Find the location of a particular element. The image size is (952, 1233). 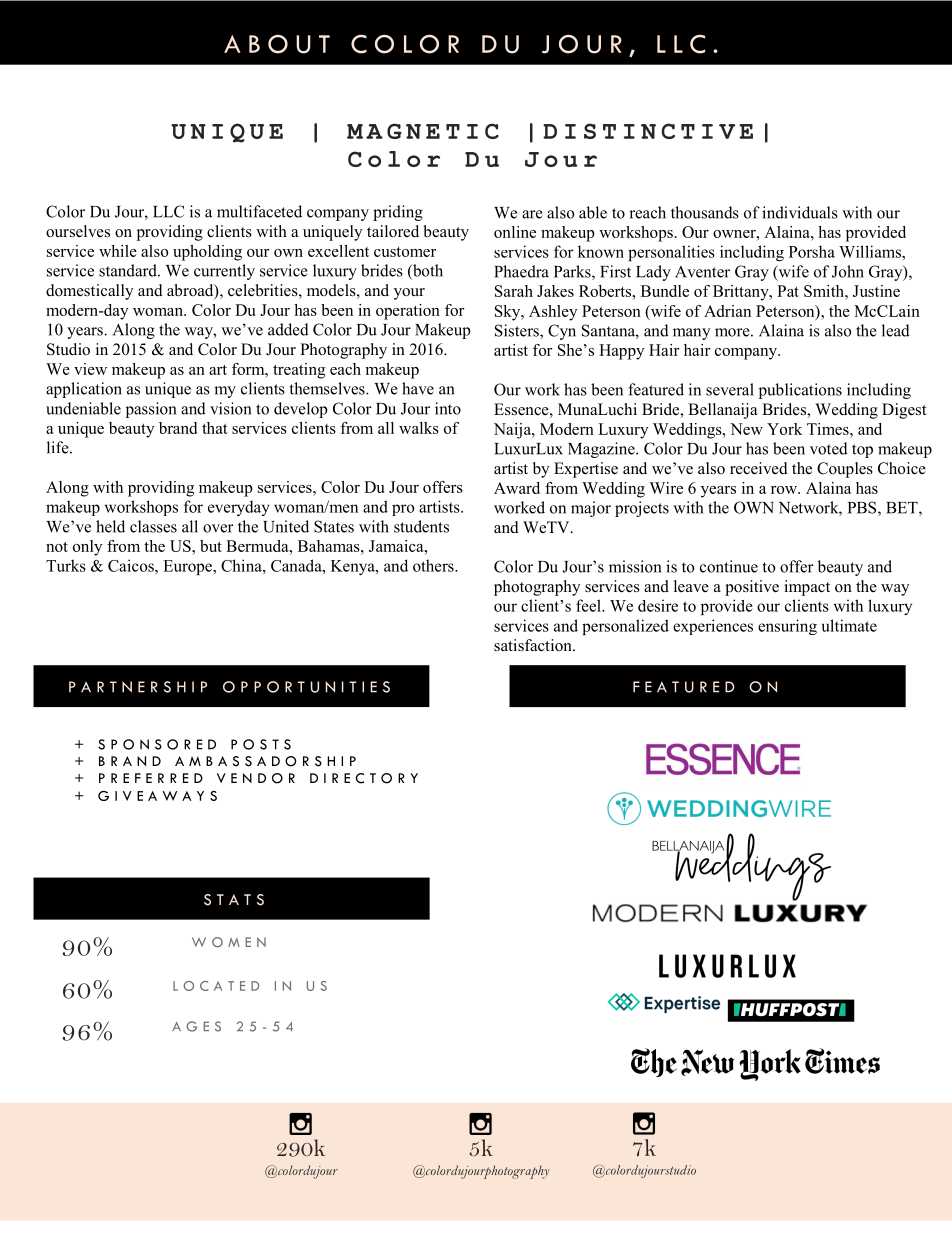

DISTINCTIVE is located at coordinates (648, 131).
